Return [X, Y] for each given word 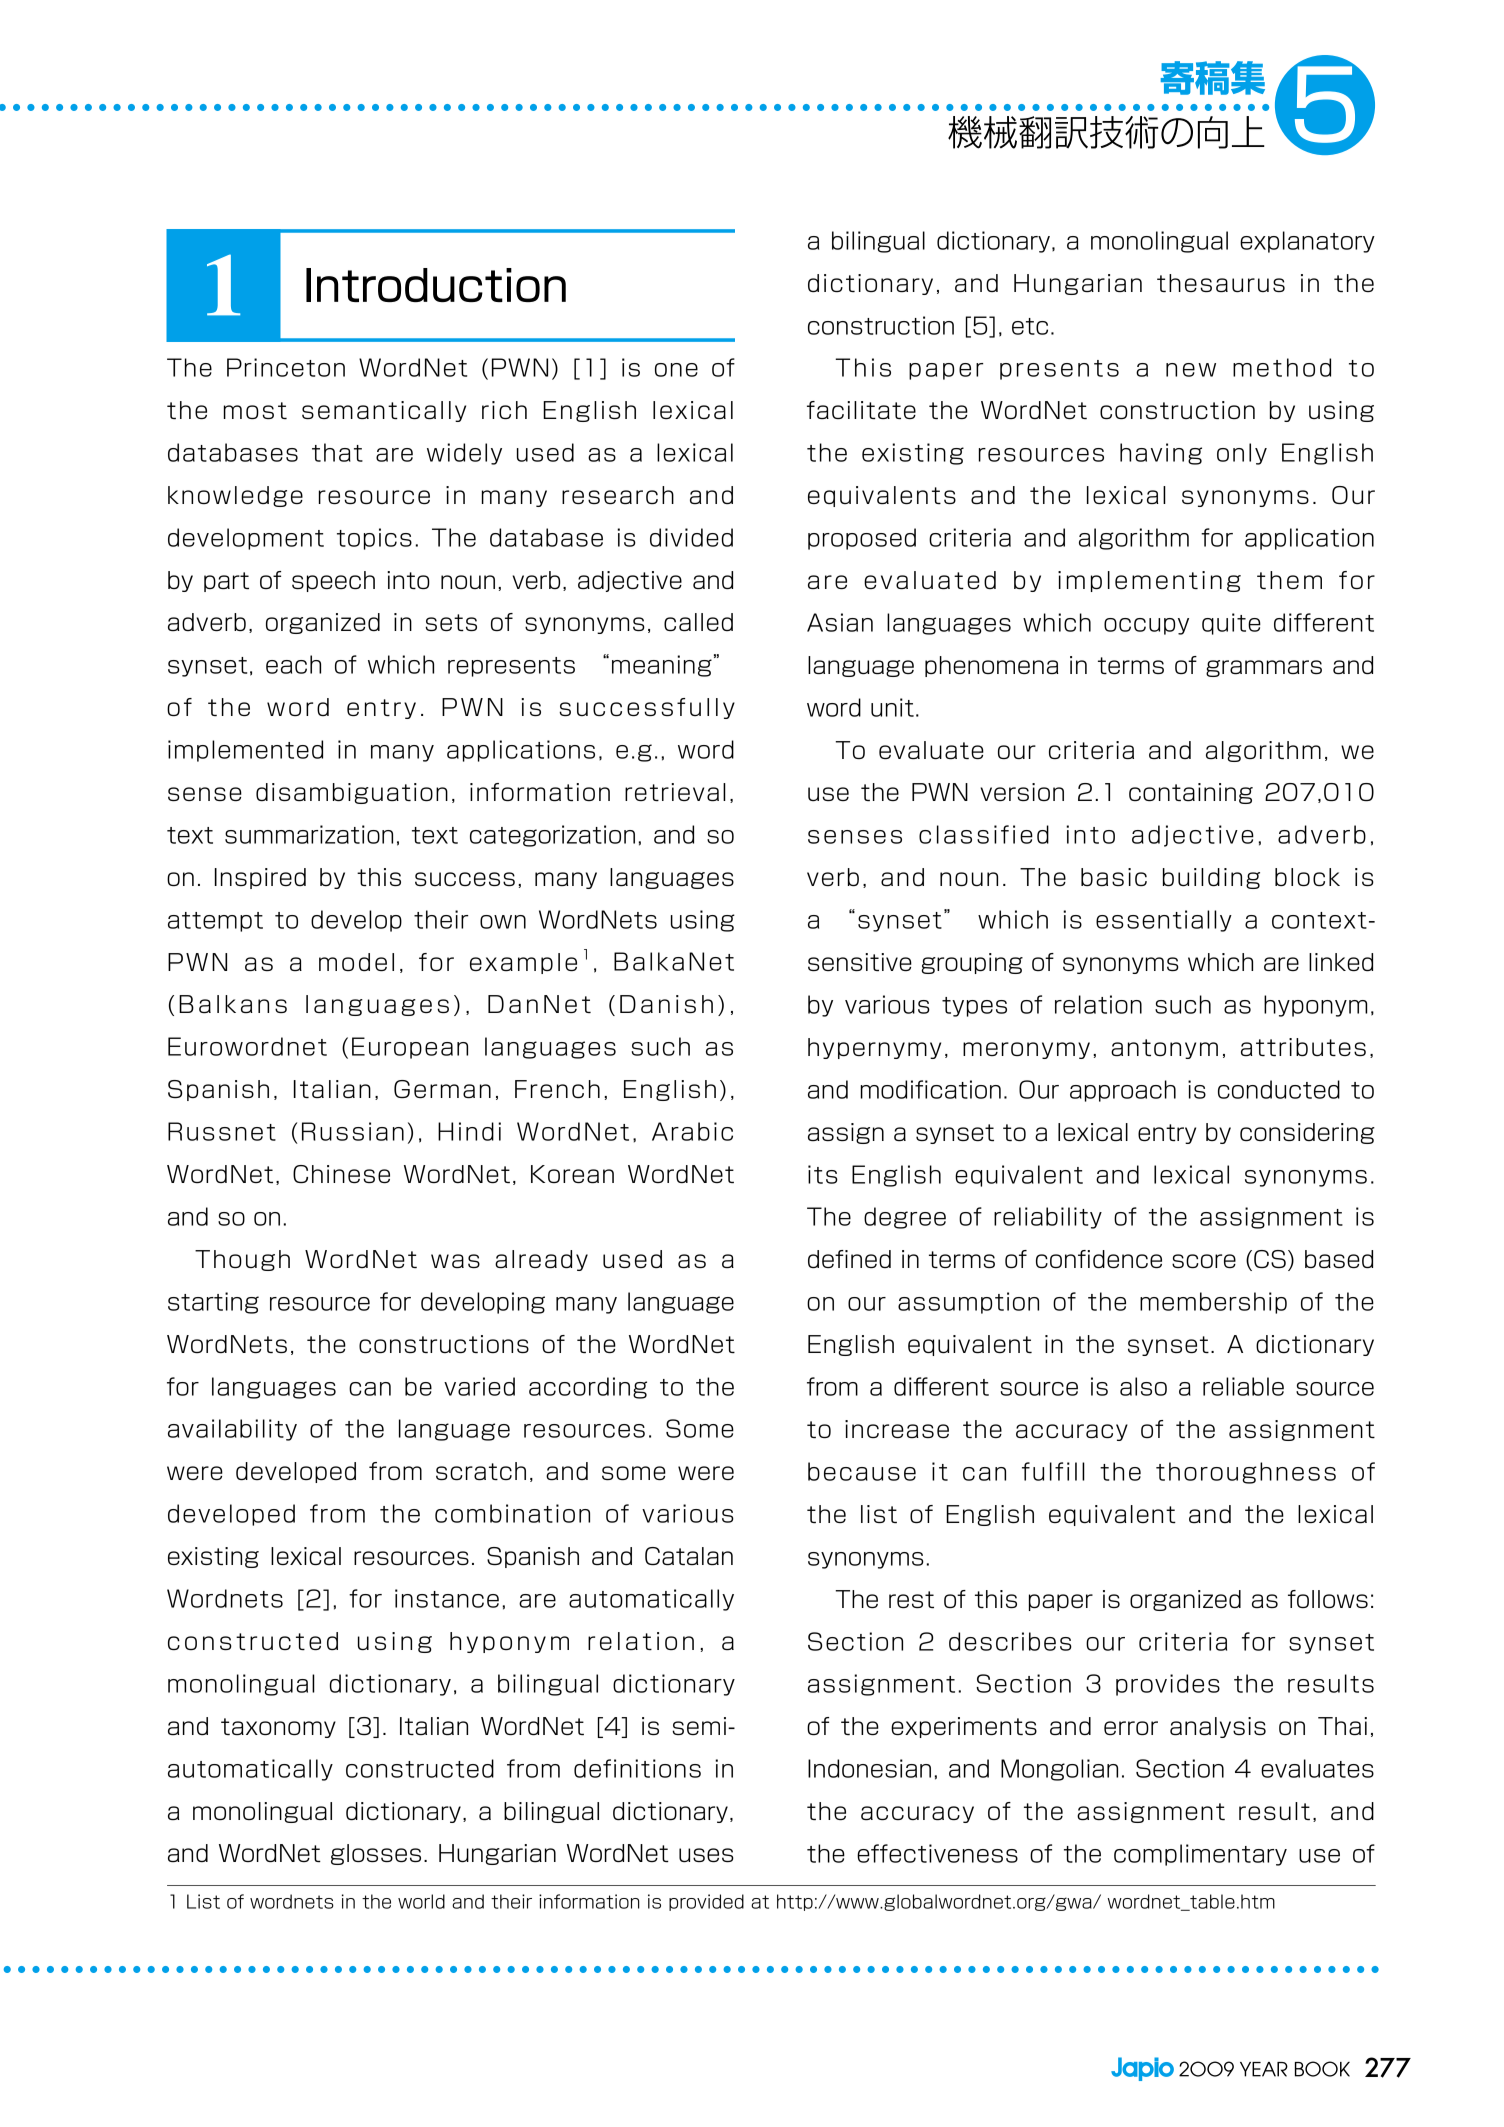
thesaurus [1221, 283]
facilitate [861, 410]
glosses [376, 1854]
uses [706, 1855]
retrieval [675, 792]
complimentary [1200, 1855]
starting [213, 1303]
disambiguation [352, 793]
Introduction [436, 285]
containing [1191, 793]
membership [1213, 1303]
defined [849, 1259]
